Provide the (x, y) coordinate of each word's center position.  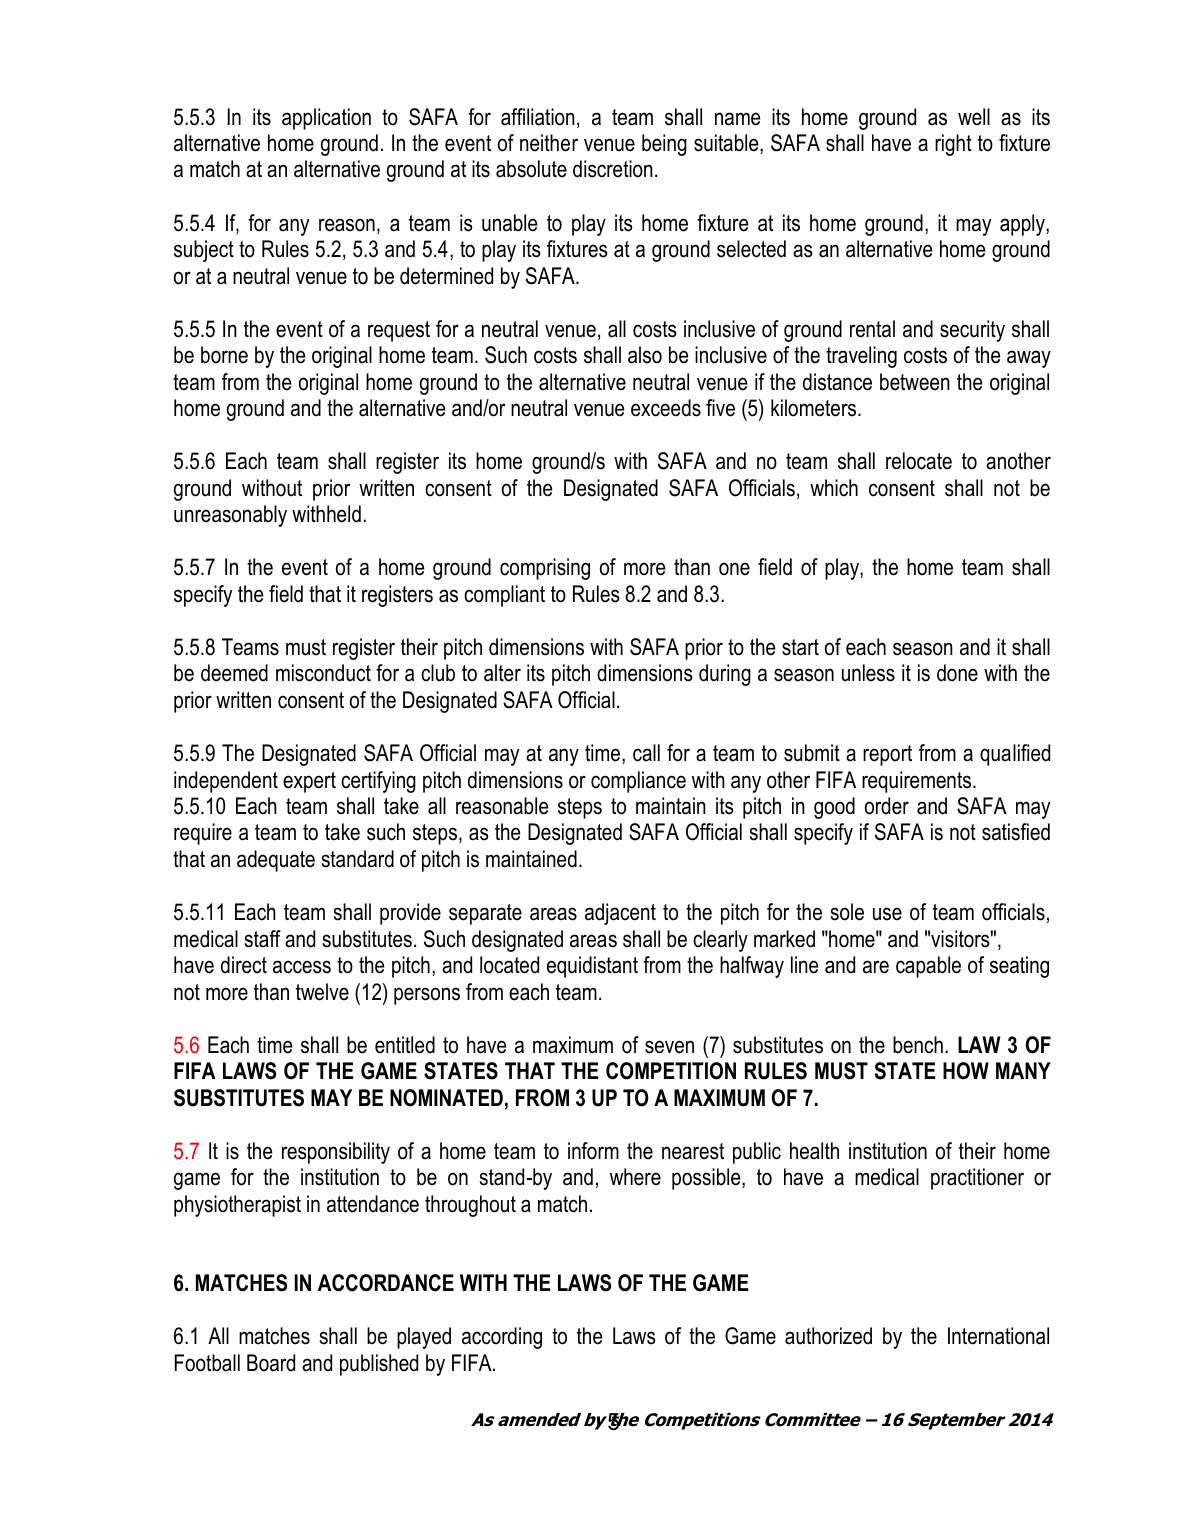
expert (309, 782)
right (953, 145)
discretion (613, 169)
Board (271, 1363)
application (326, 119)
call (646, 753)
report (887, 755)
